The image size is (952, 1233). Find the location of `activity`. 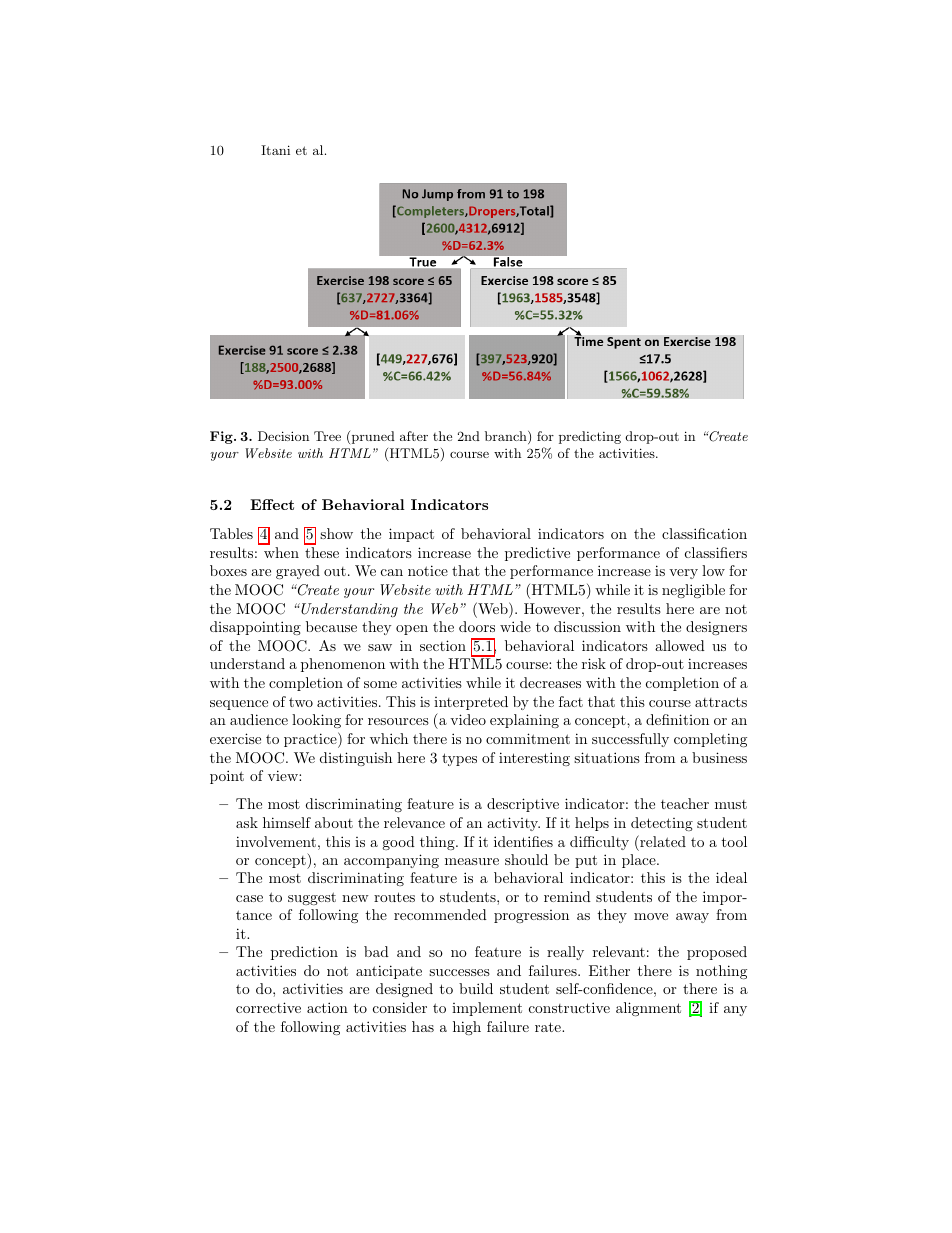

activity is located at coordinates (513, 824).
